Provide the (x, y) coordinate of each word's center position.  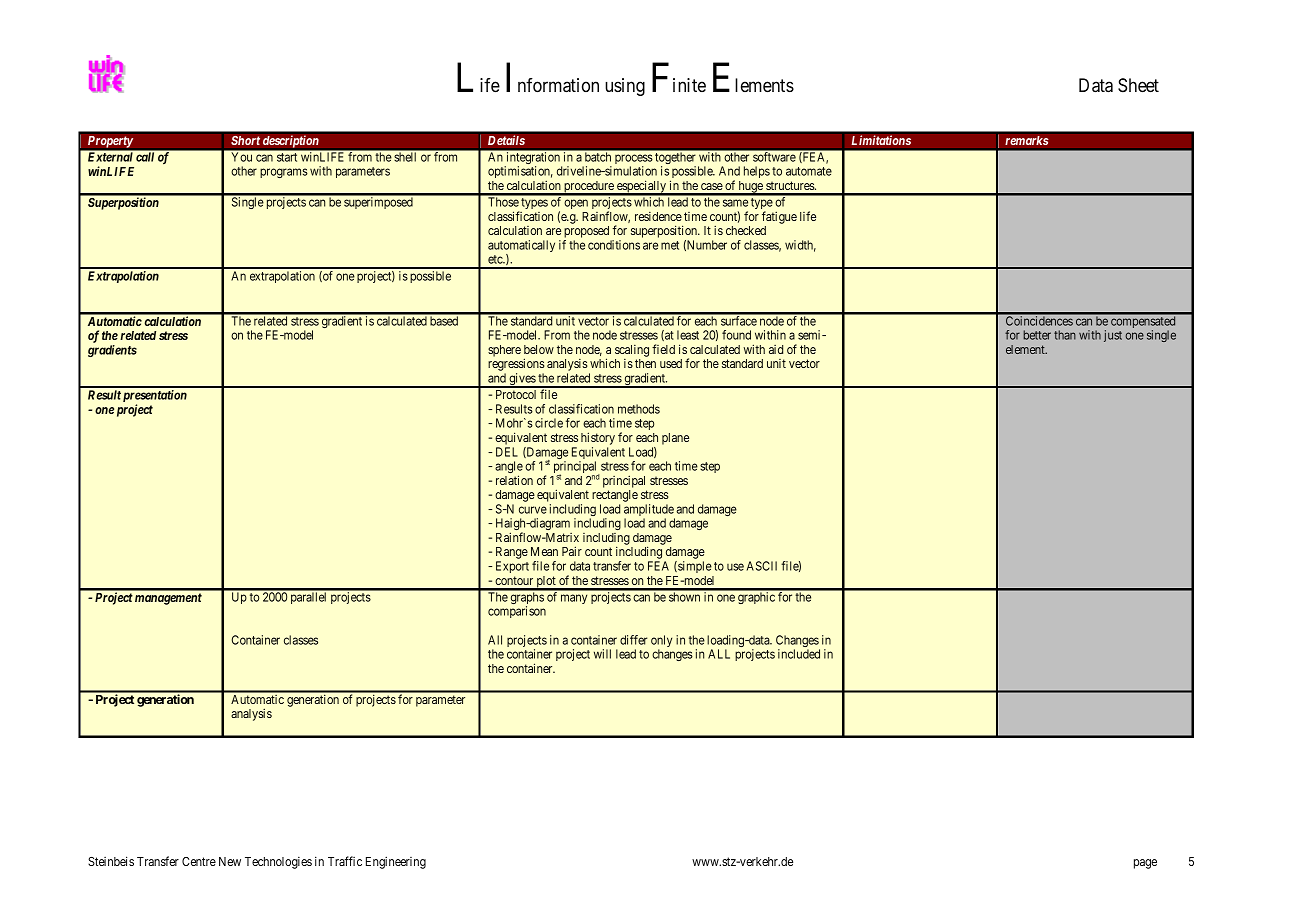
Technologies (278, 863)
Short (246, 140)
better (1037, 335)
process (634, 160)
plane (675, 439)
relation (514, 480)
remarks (1027, 140)
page (1145, 864)
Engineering (396, 862)
